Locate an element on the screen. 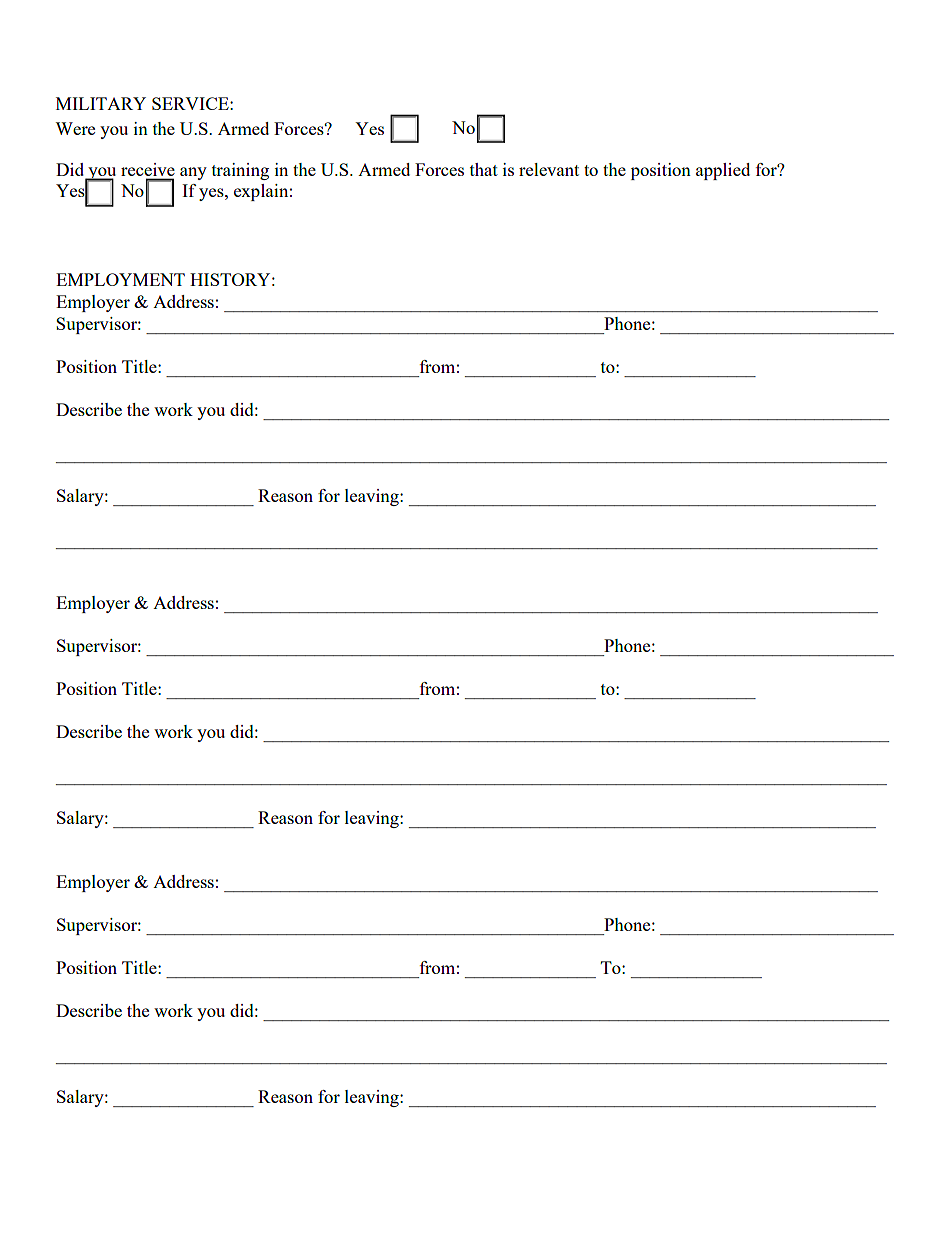 The height and width of the screenshot is (1233, 952). receive is located at coordinates (148, 169).
